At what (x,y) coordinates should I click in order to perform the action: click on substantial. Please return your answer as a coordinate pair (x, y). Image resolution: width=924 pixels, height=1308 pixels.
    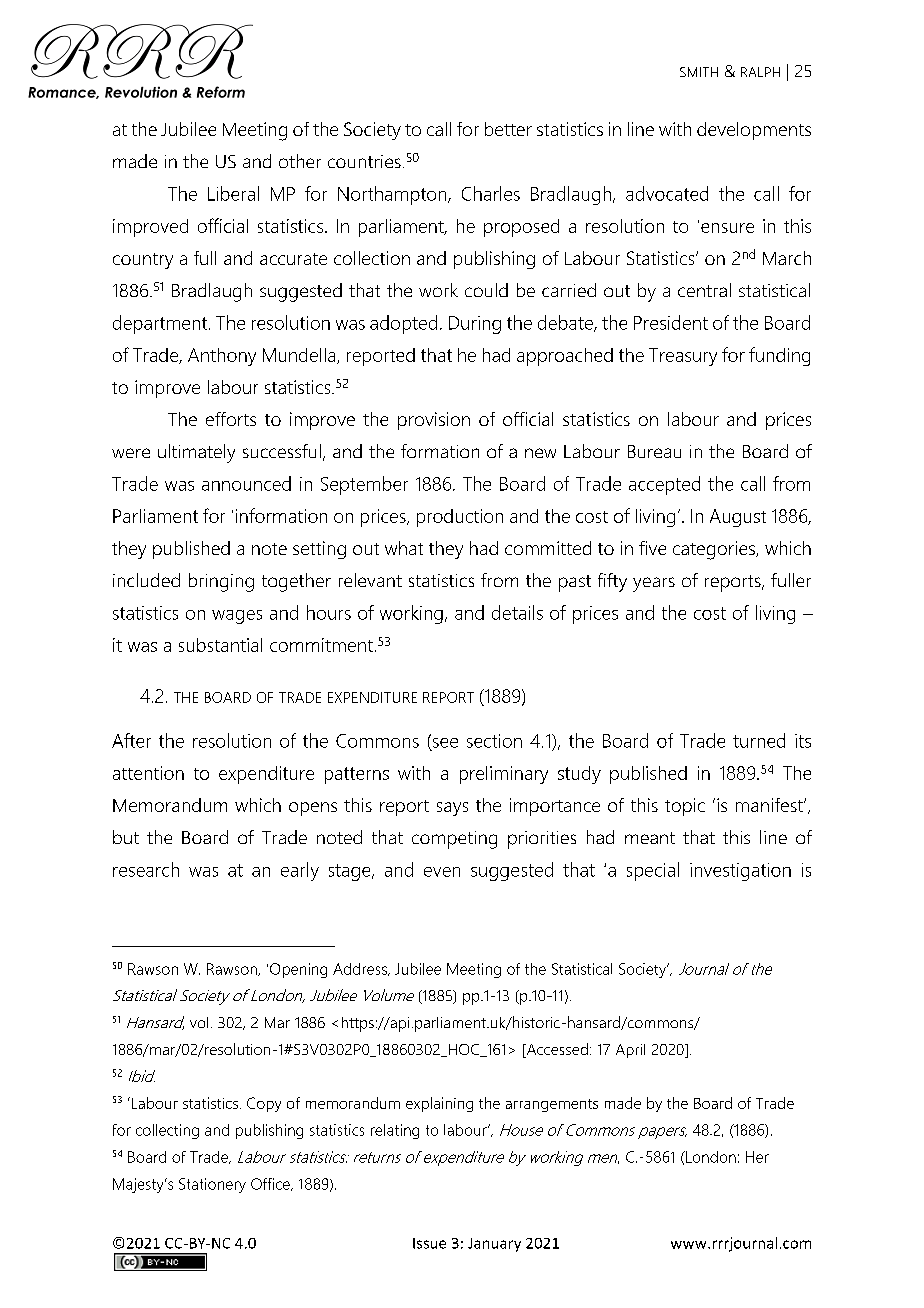
    Looking at the image, I should click on (220, 645).
